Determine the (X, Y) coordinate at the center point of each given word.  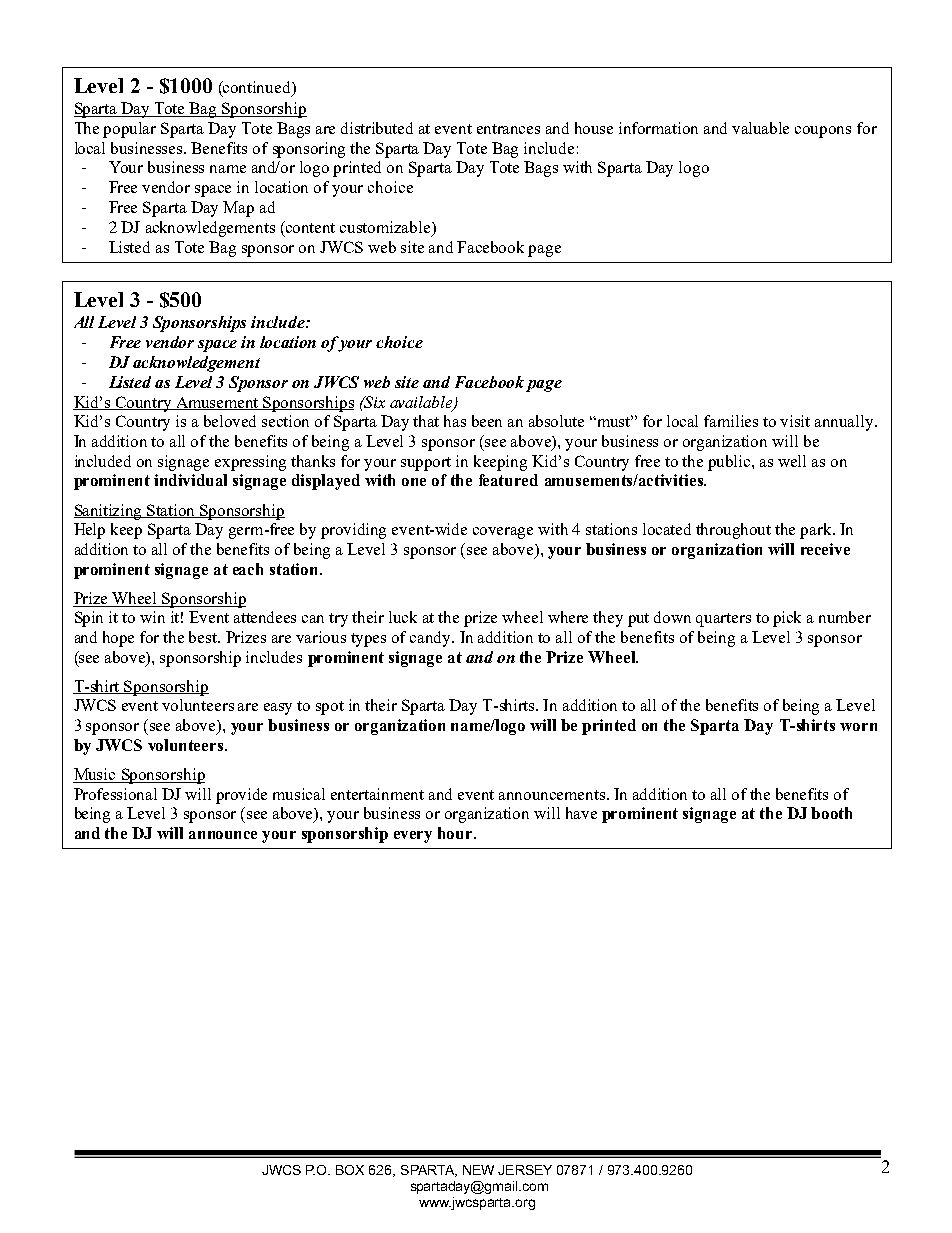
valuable (760, 128)
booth (831, 813)
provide (241, 796)
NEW (478, 1170)
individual (190, 480)
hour (456, 833)
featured (508, 480)
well (792, 461)
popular (129, 130)
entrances (508, 129)
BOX (350, 1170)
